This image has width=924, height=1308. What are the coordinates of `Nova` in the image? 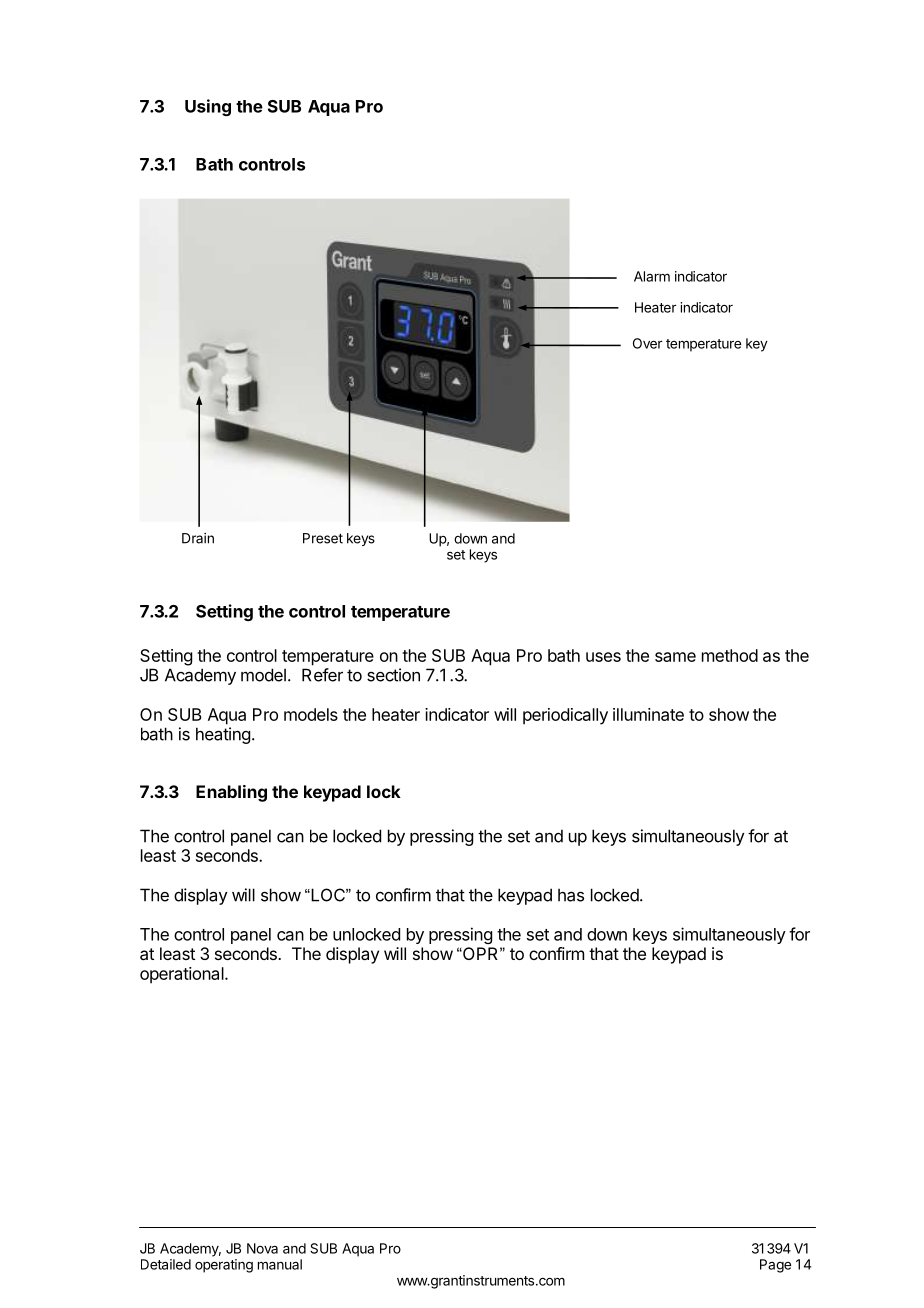 It's located at (262, 1248).
